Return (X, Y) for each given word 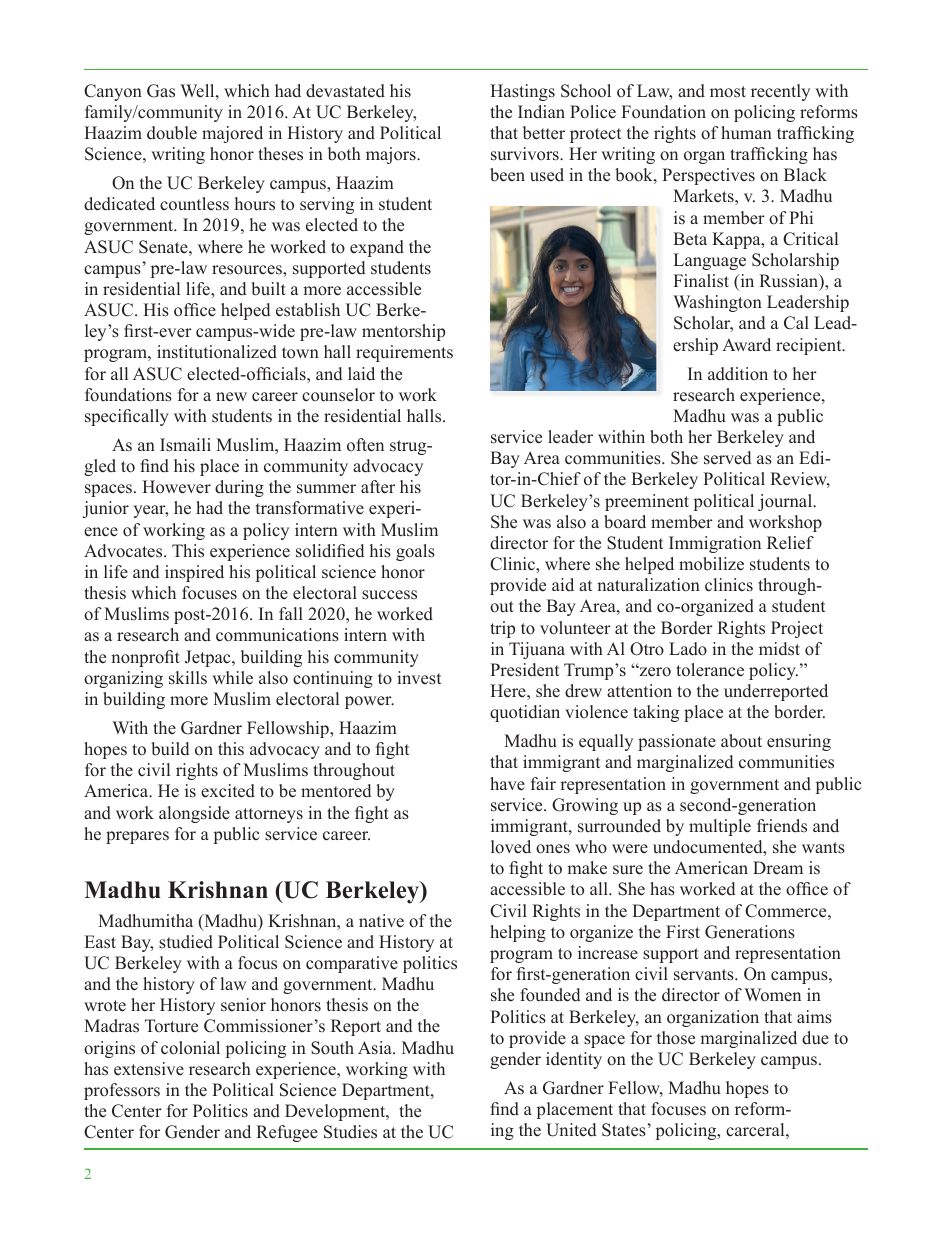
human (746, 132)
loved (511, 847)
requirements (404, 353)
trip (502, 629)
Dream (778, 868)
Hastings (522, 92)
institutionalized (217, 352)
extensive (149, 1069)
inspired (194, 573)
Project (797, 629)
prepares (137, 837)
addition (738, 374)
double (172, 133)
